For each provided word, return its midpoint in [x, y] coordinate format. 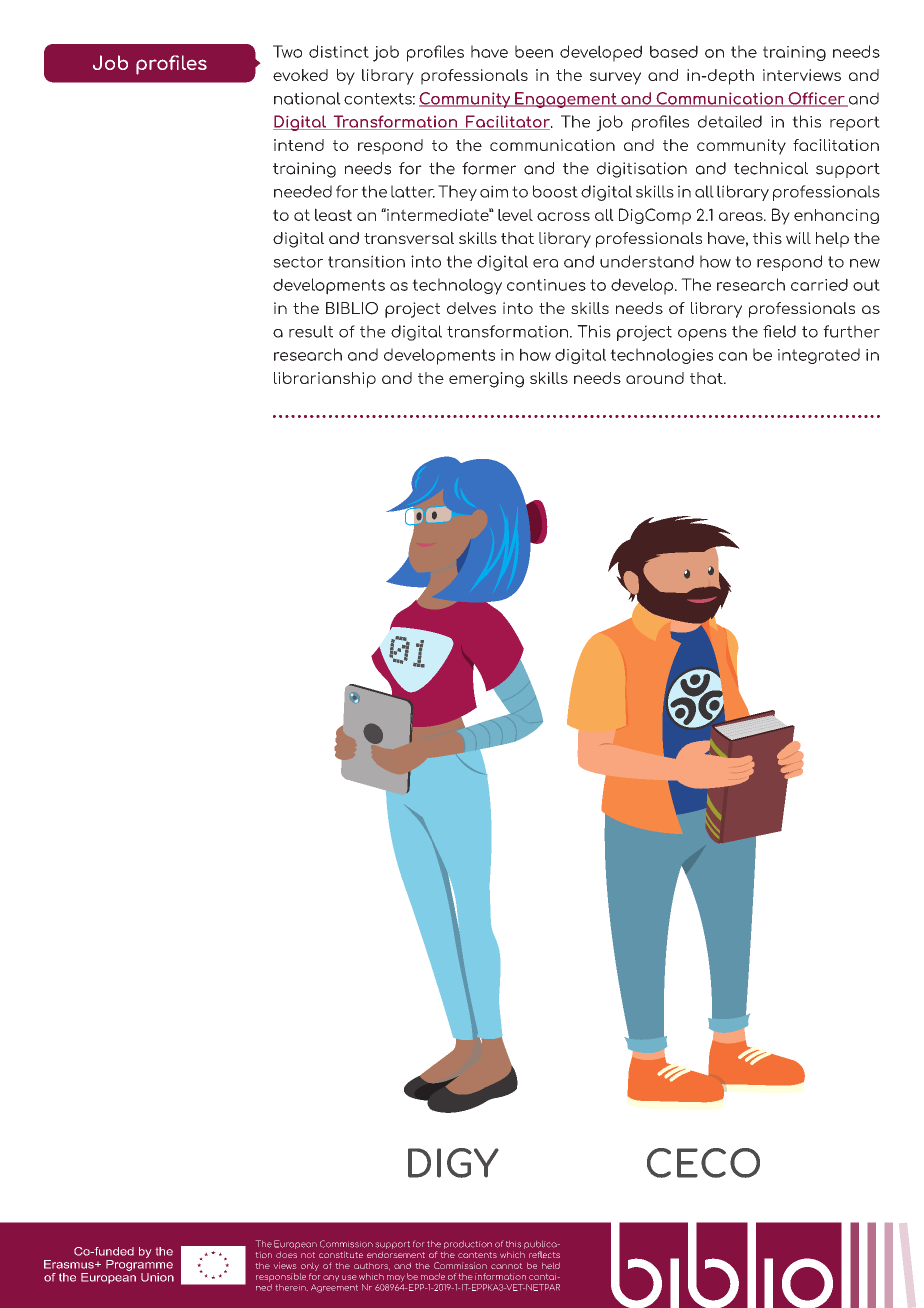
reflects [544, 1254]
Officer [816, 99]
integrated [819, 356]
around [655, 378]
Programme [139, 1265]
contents [477, 1255]
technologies [661, 356]
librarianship [325, 380]
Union [157, 1277]
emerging [486, 380]
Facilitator [508, 122]
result [311, 331]
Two [287, 51]
